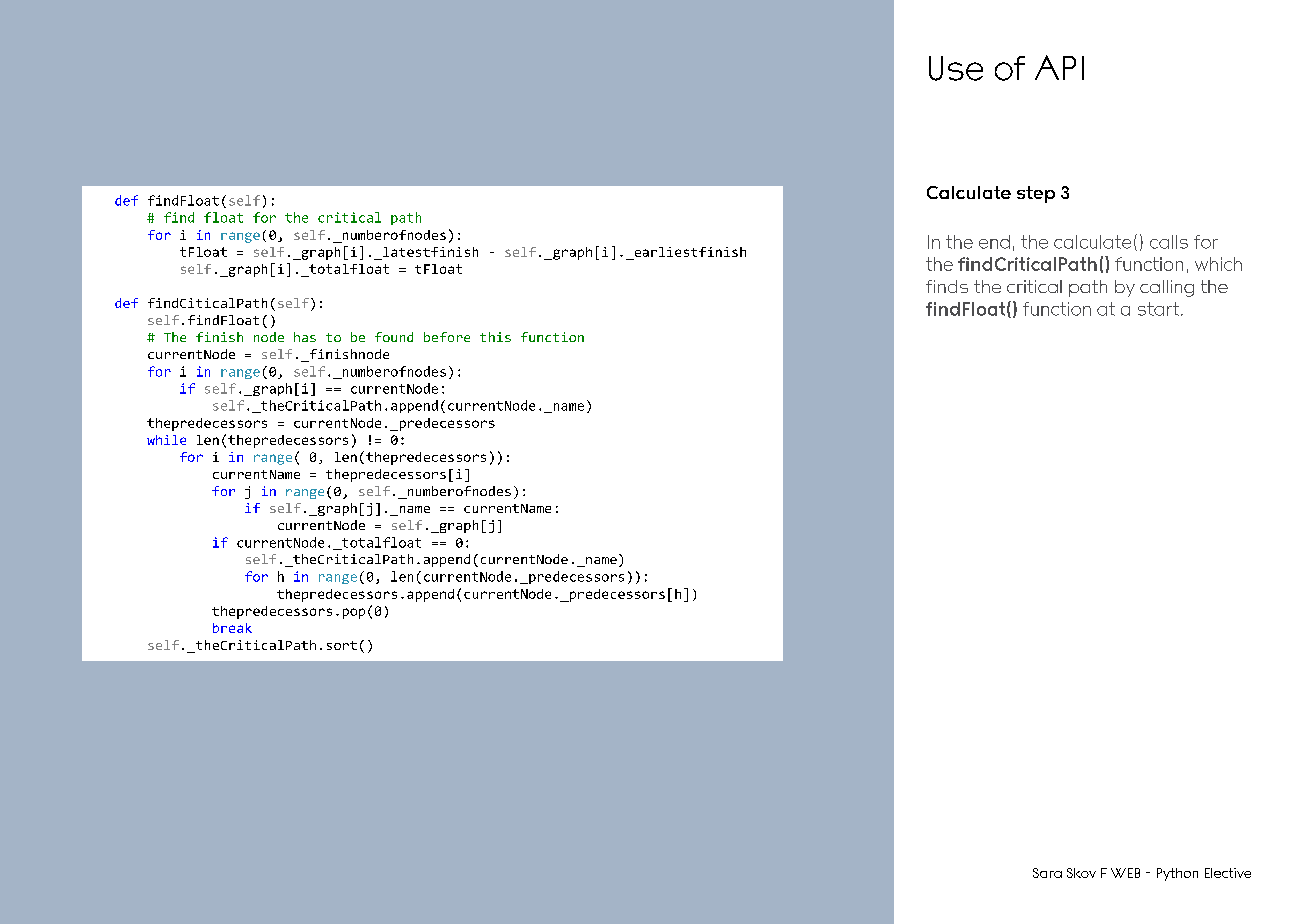 The image size is (1308, 924). Describe the element at coordinates (305, 337) in the screenshot. I see `has` at that location.
